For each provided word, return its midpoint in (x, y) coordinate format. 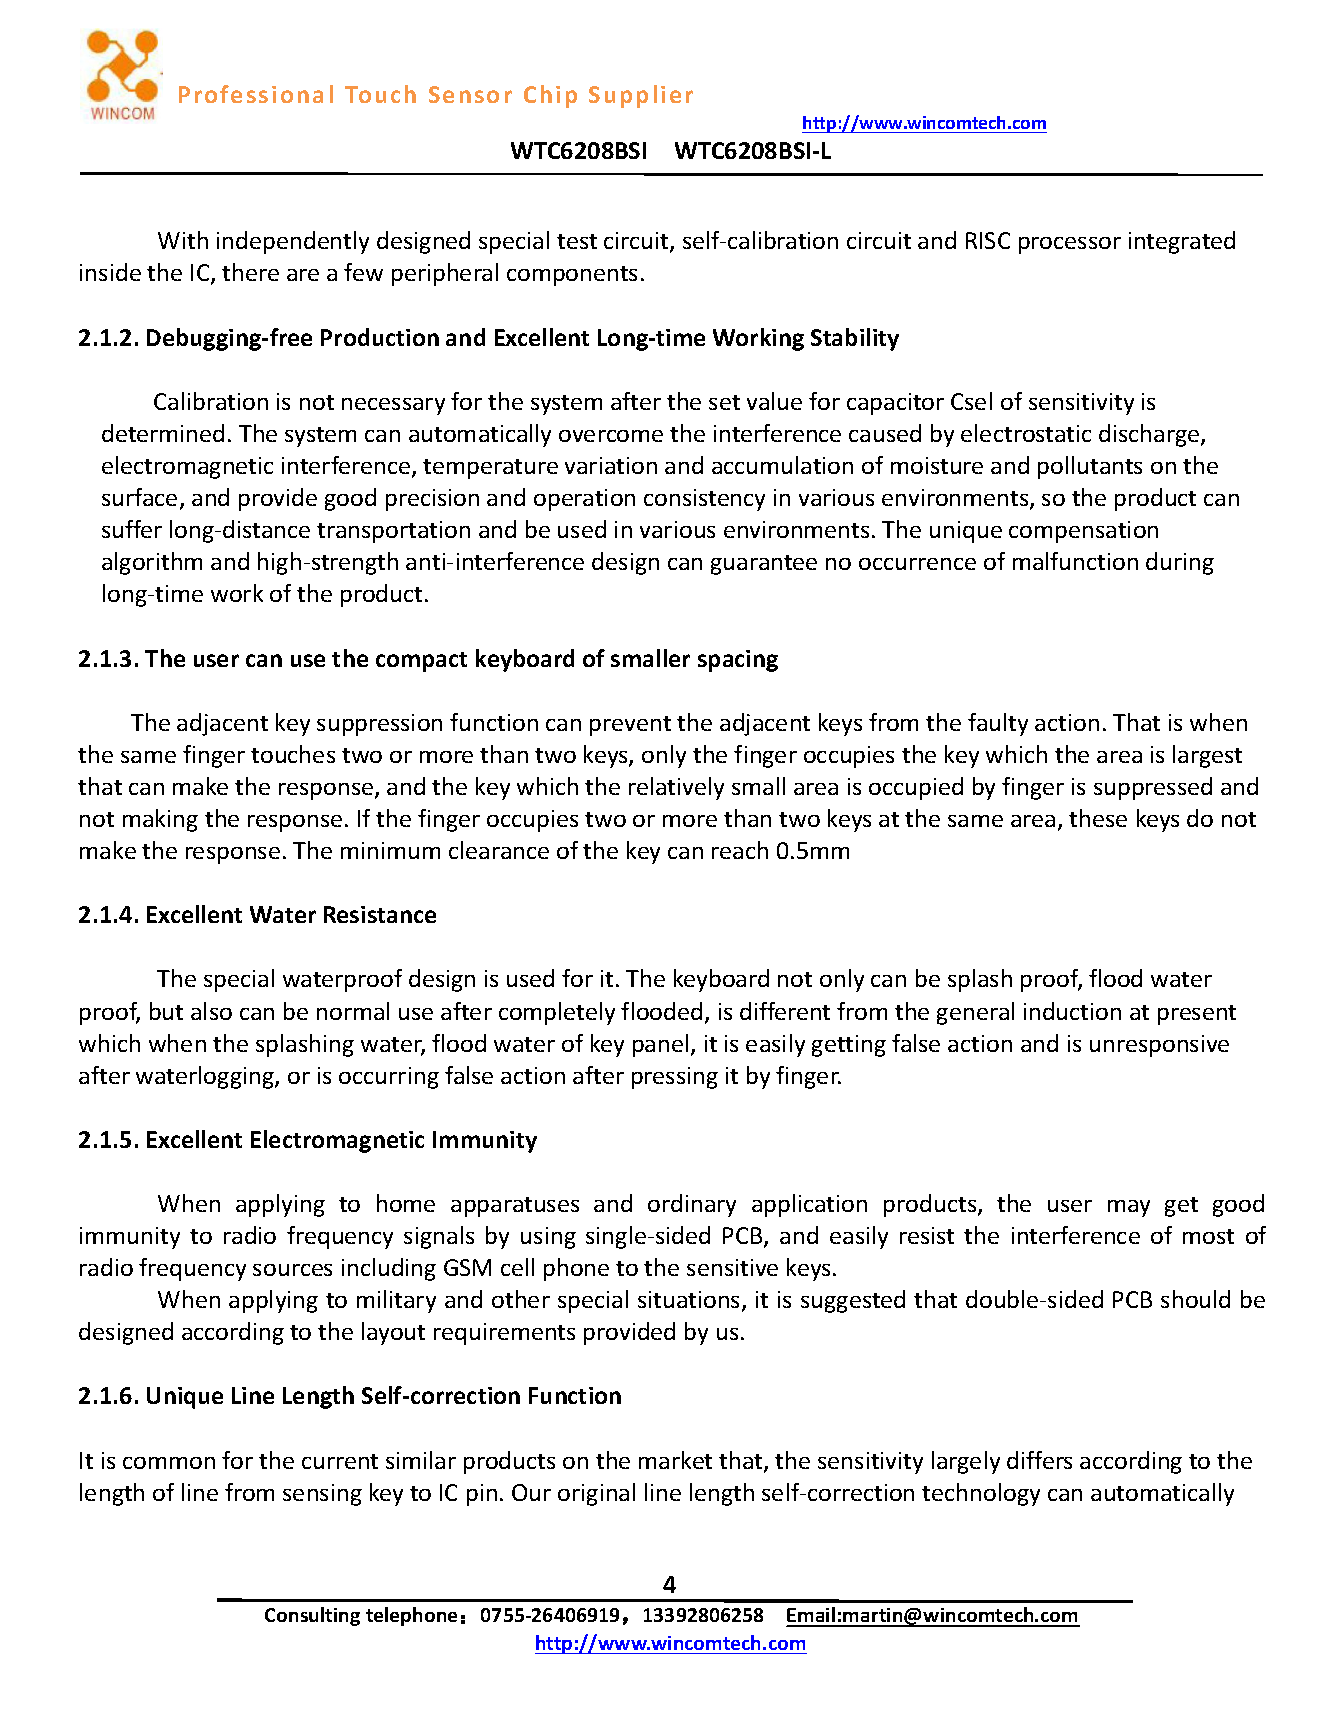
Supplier (641, 96)
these (1098, 818)
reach (740, 850)
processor (1070, 245)
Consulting (312, 1616)
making (160, 820)
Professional (256, 94)
